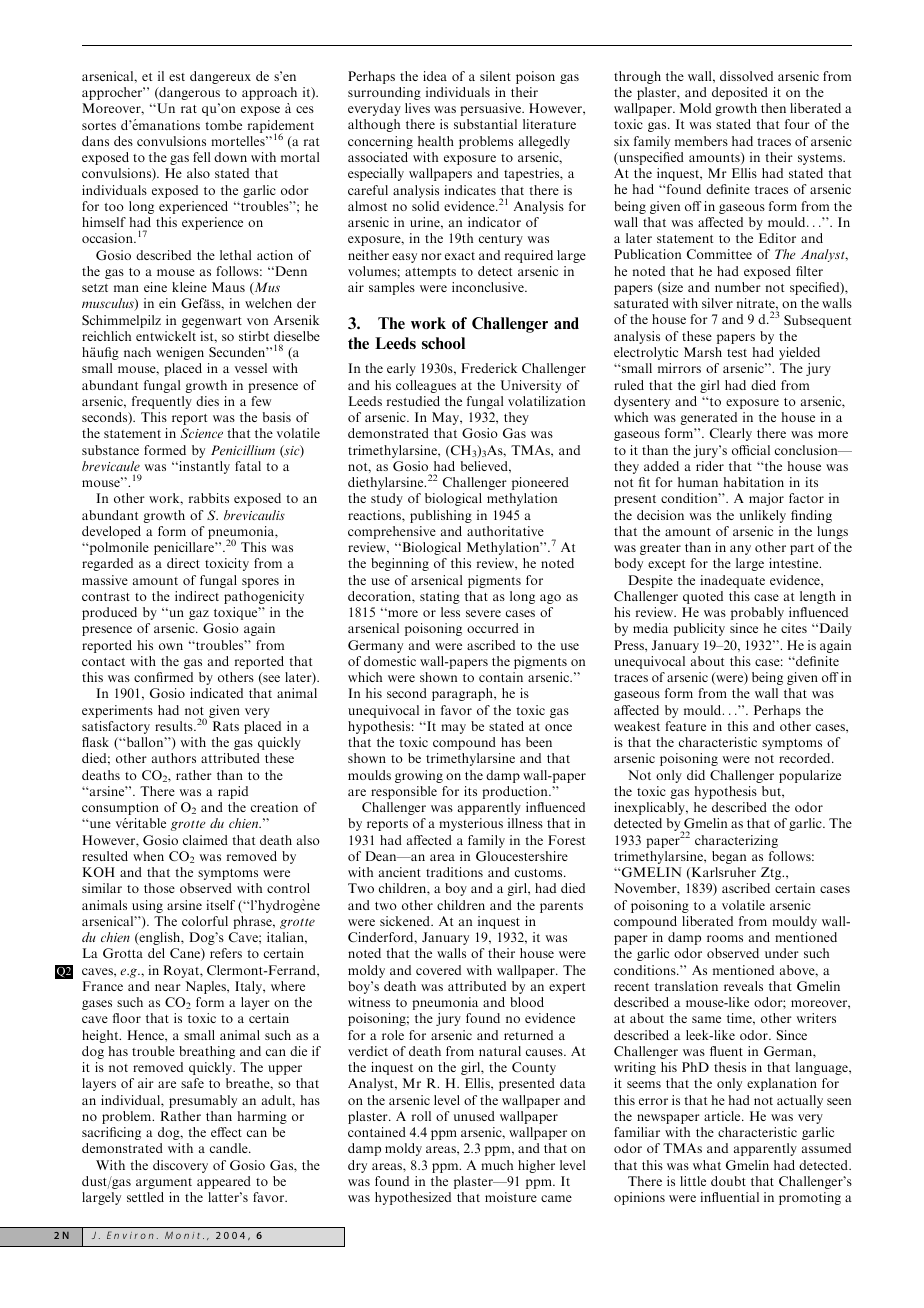  What do you see at coordinates (708, 418) in the document?
I see `generated` at bounding box center [708, 418].
